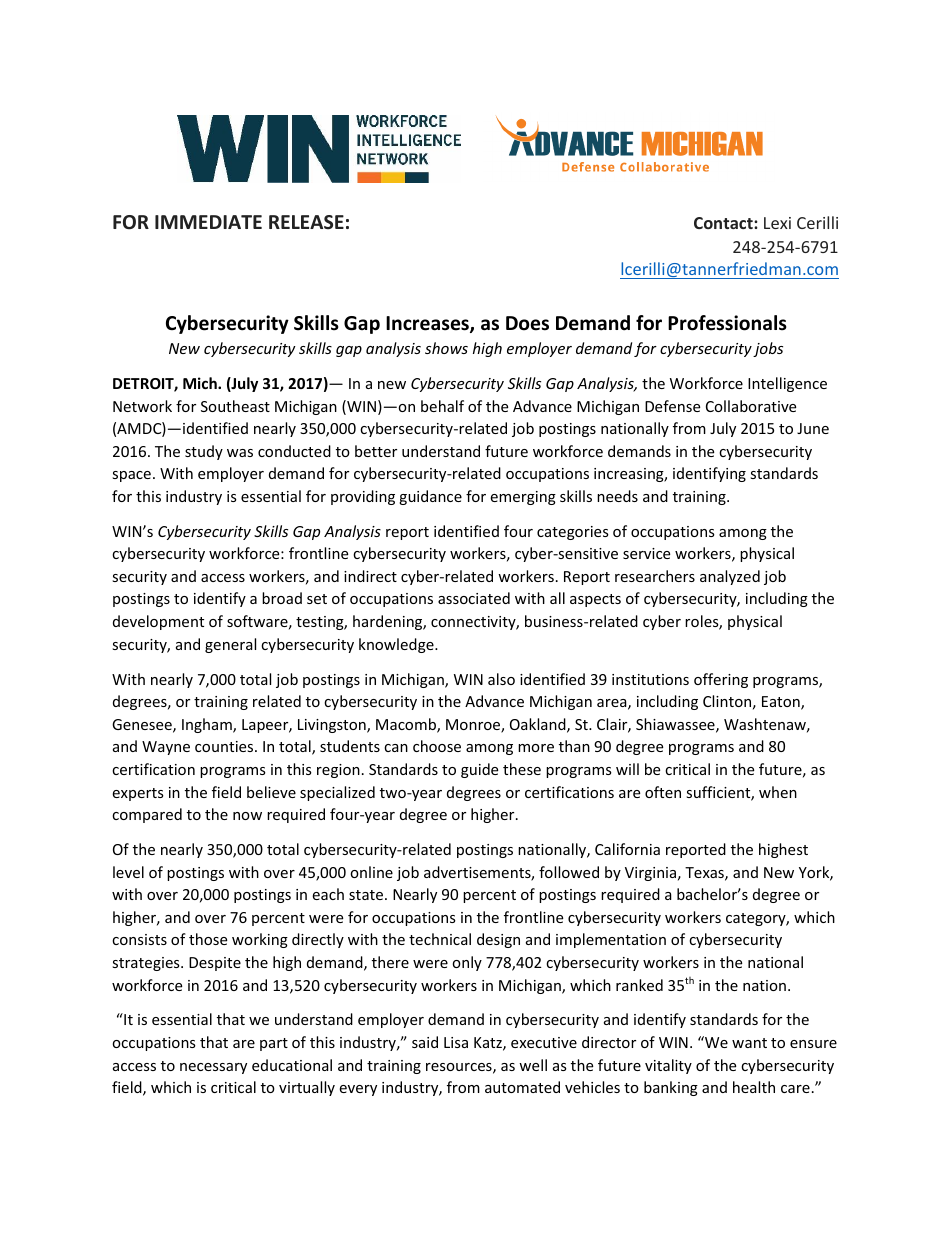 The width and height of the screenshot is (952, 1233). What do you see at coordinates (751, 406) in the screenshot?
I see `Collaborative` at bounding box center [751, 406].
